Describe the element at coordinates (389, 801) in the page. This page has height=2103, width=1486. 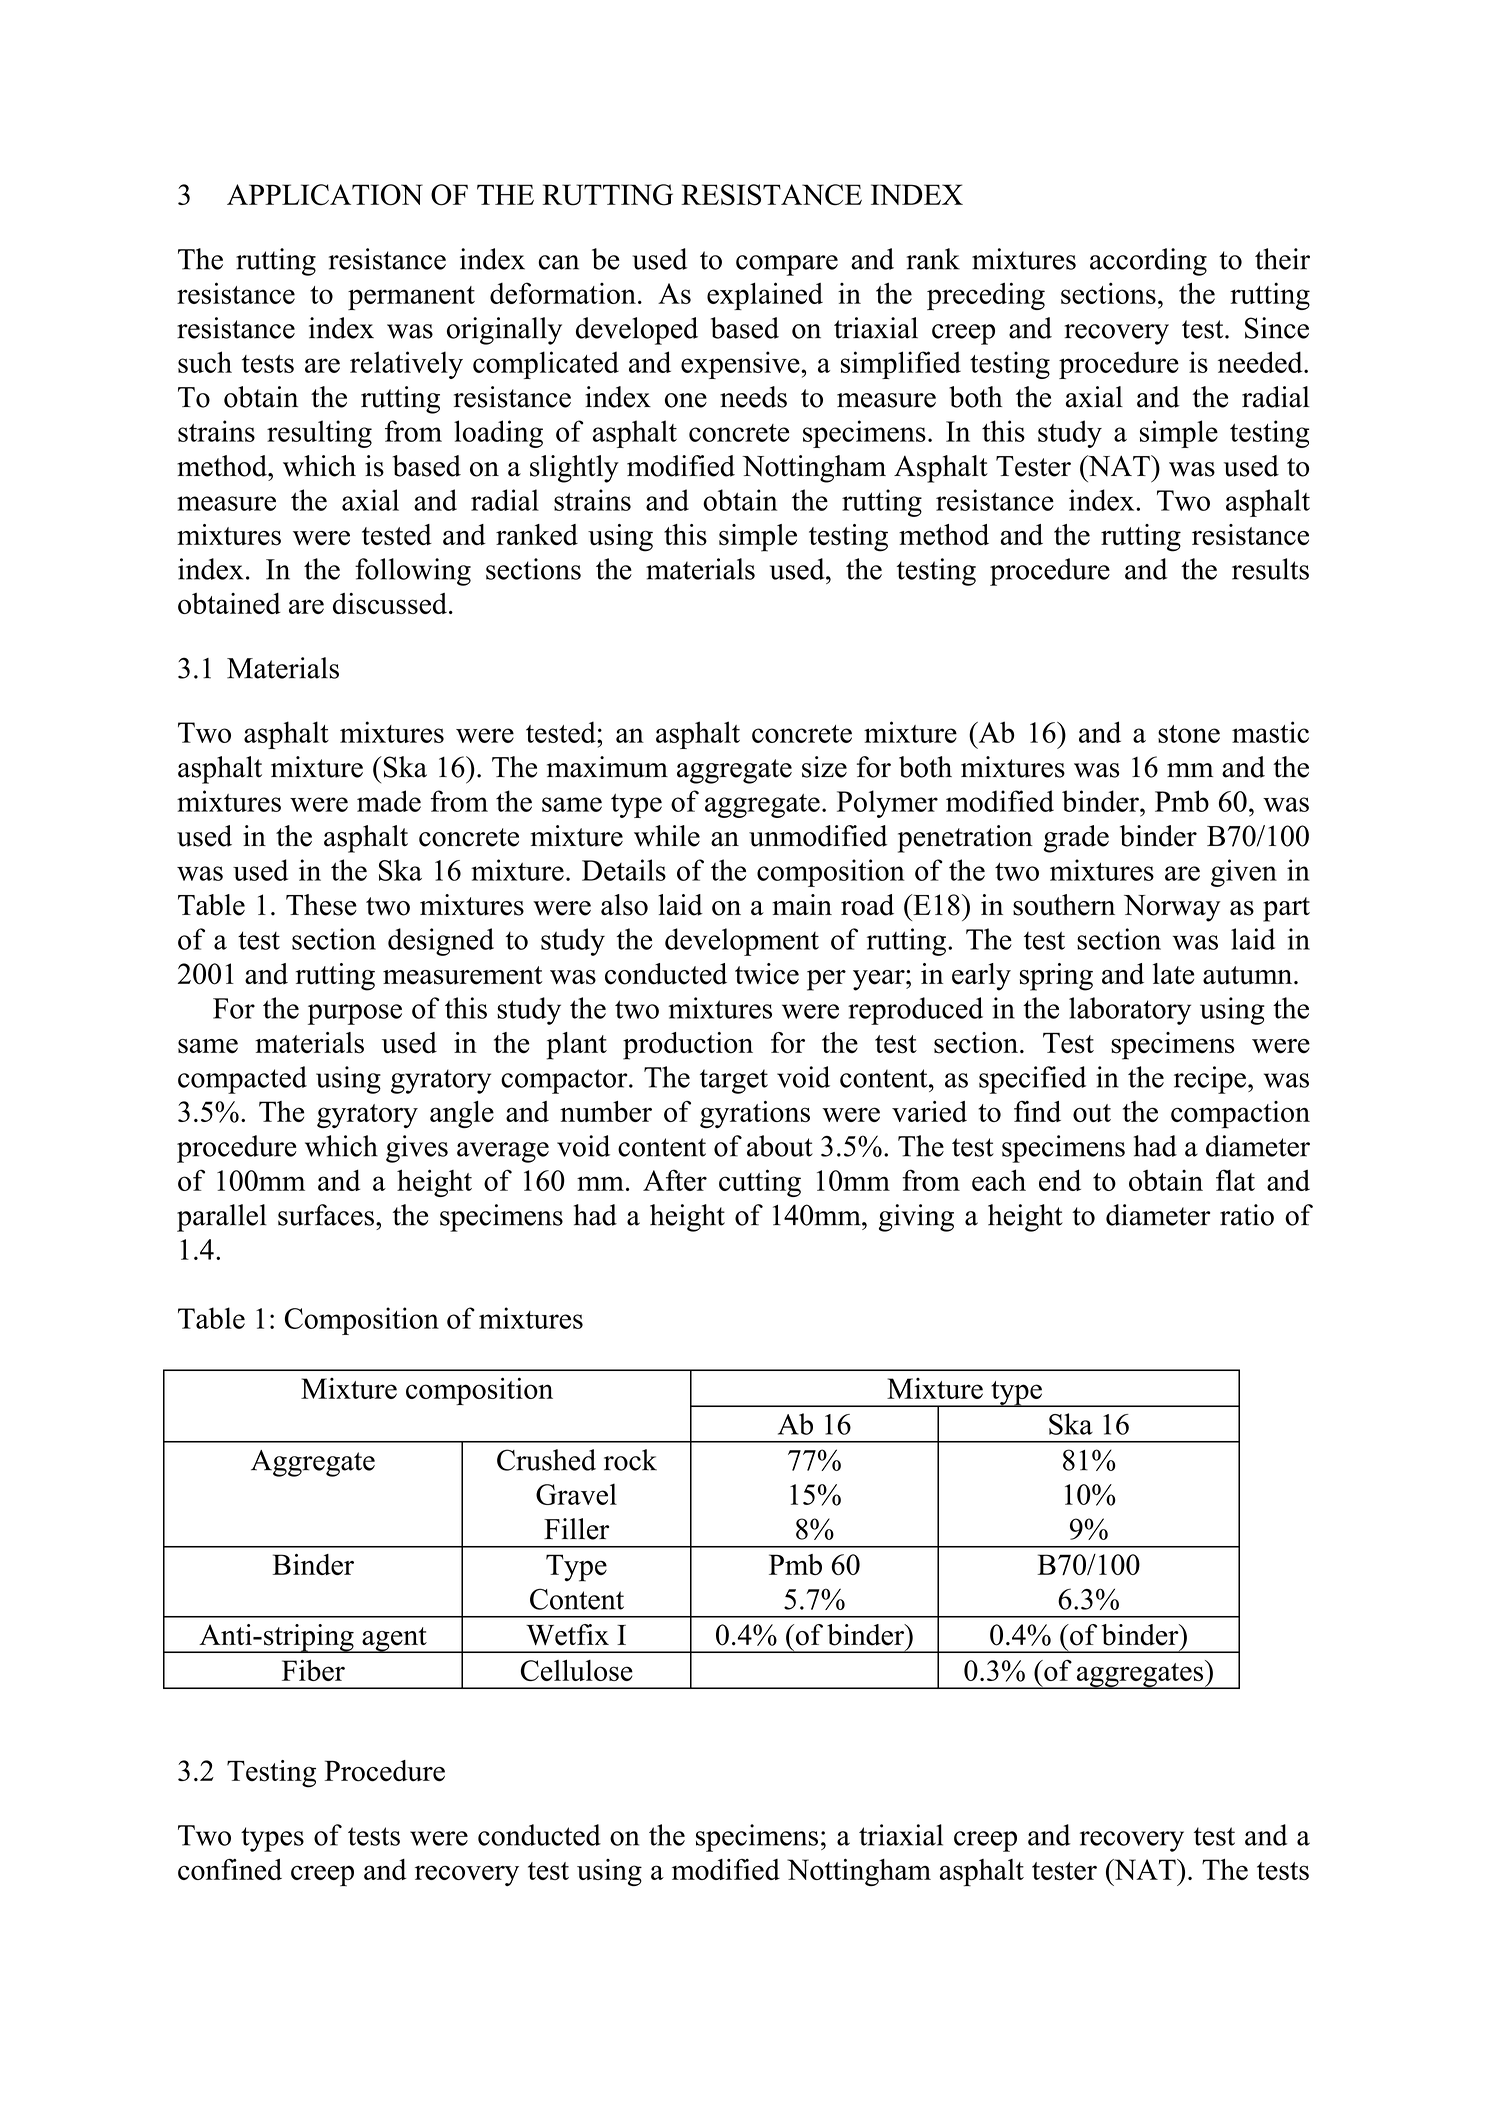
I see `made` at that location.
